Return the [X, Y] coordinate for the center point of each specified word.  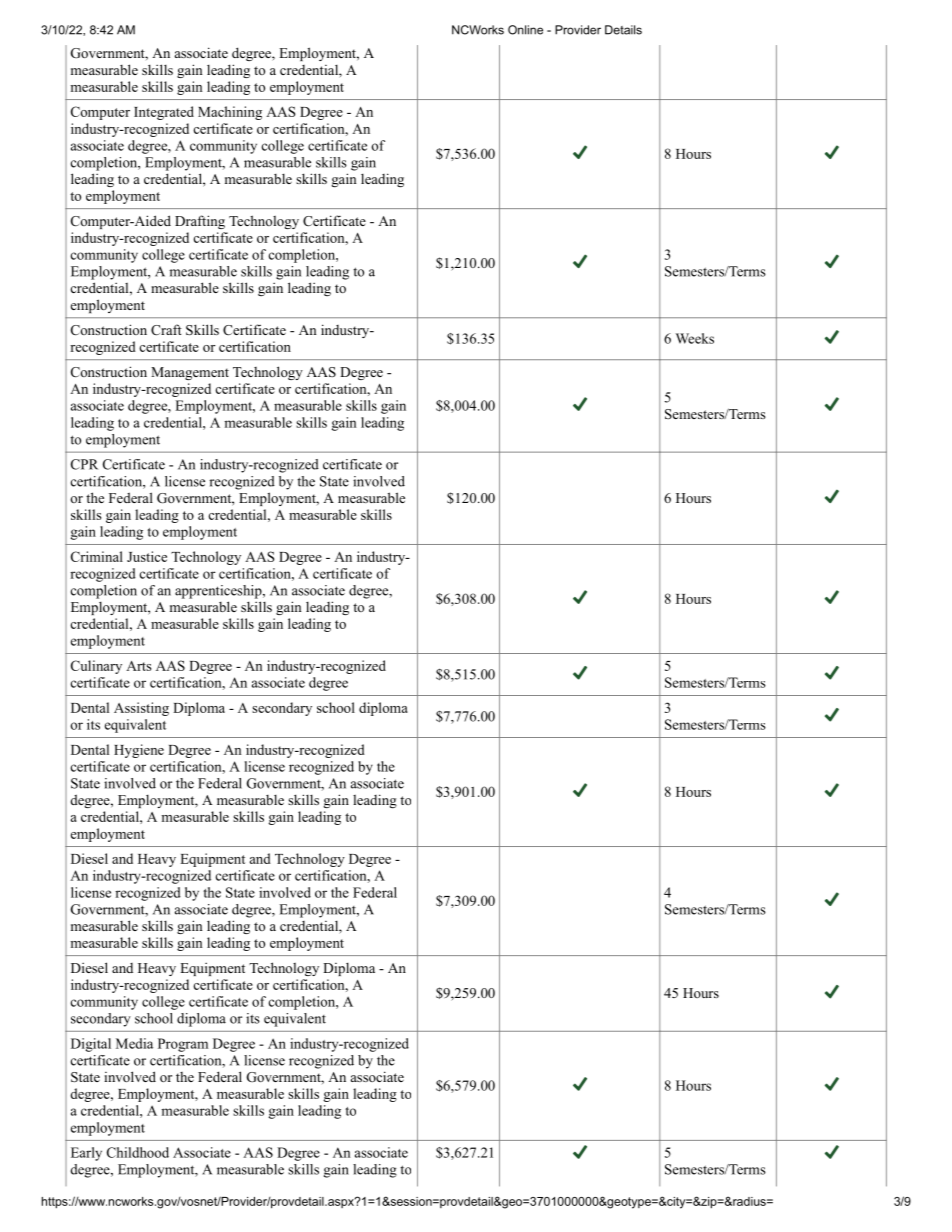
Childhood [138, 1152]
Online [525, 30]
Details [623, 30]
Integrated [164, 113]
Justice [147, 556]
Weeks [695, 338]
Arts [138, 666]
